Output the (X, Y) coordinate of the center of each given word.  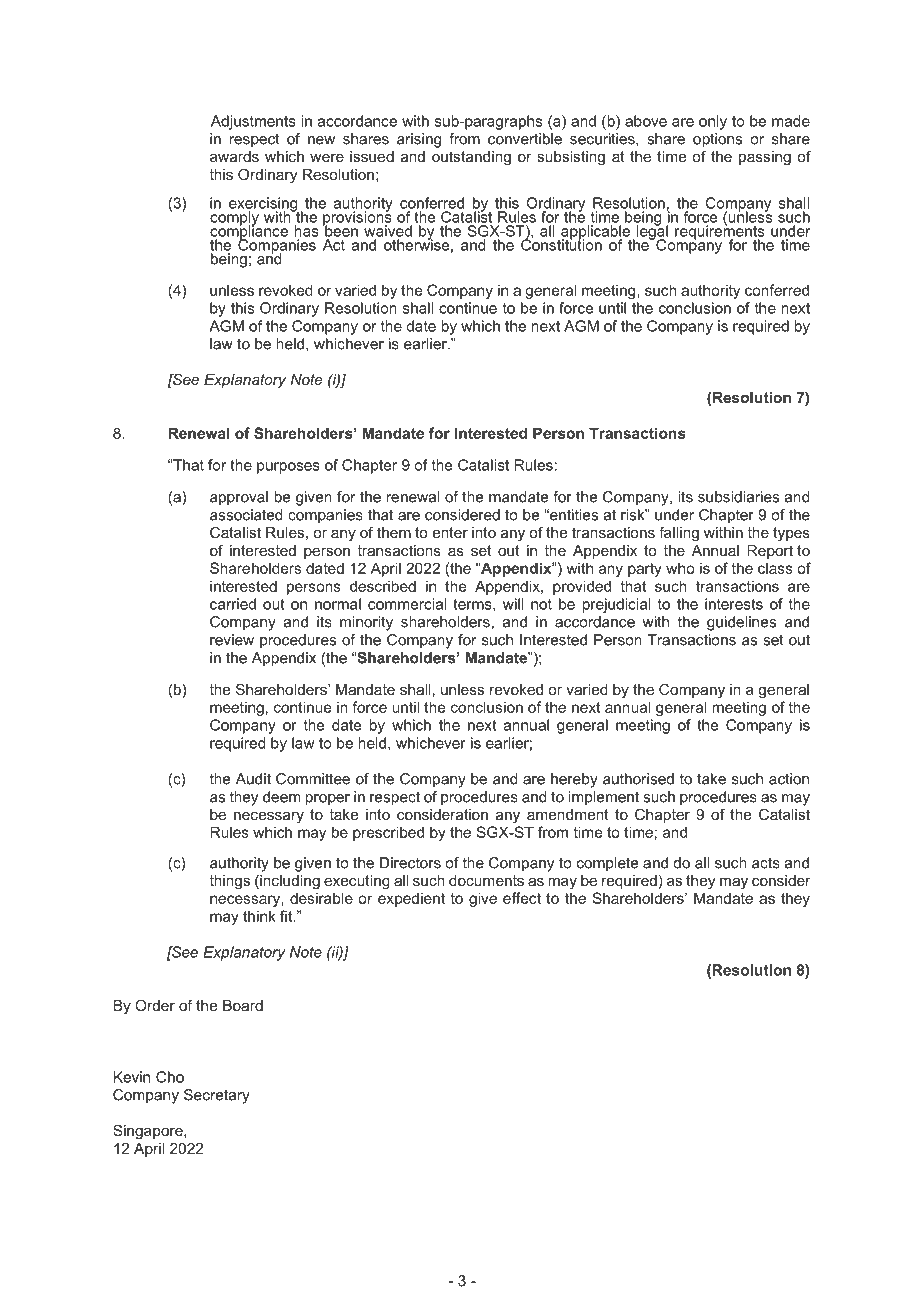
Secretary (217, 1096)
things (229, 882)
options (717, 140)
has (306, 231)
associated (246, 515)
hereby (574, 780)
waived (388, 231)
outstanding (471, 158)
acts (766, 863)
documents (486, 880)
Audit (253, 779)
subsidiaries (738, 497)
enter (450, 532)
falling (679, 534)
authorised (638, 779)
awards (234, 156)
